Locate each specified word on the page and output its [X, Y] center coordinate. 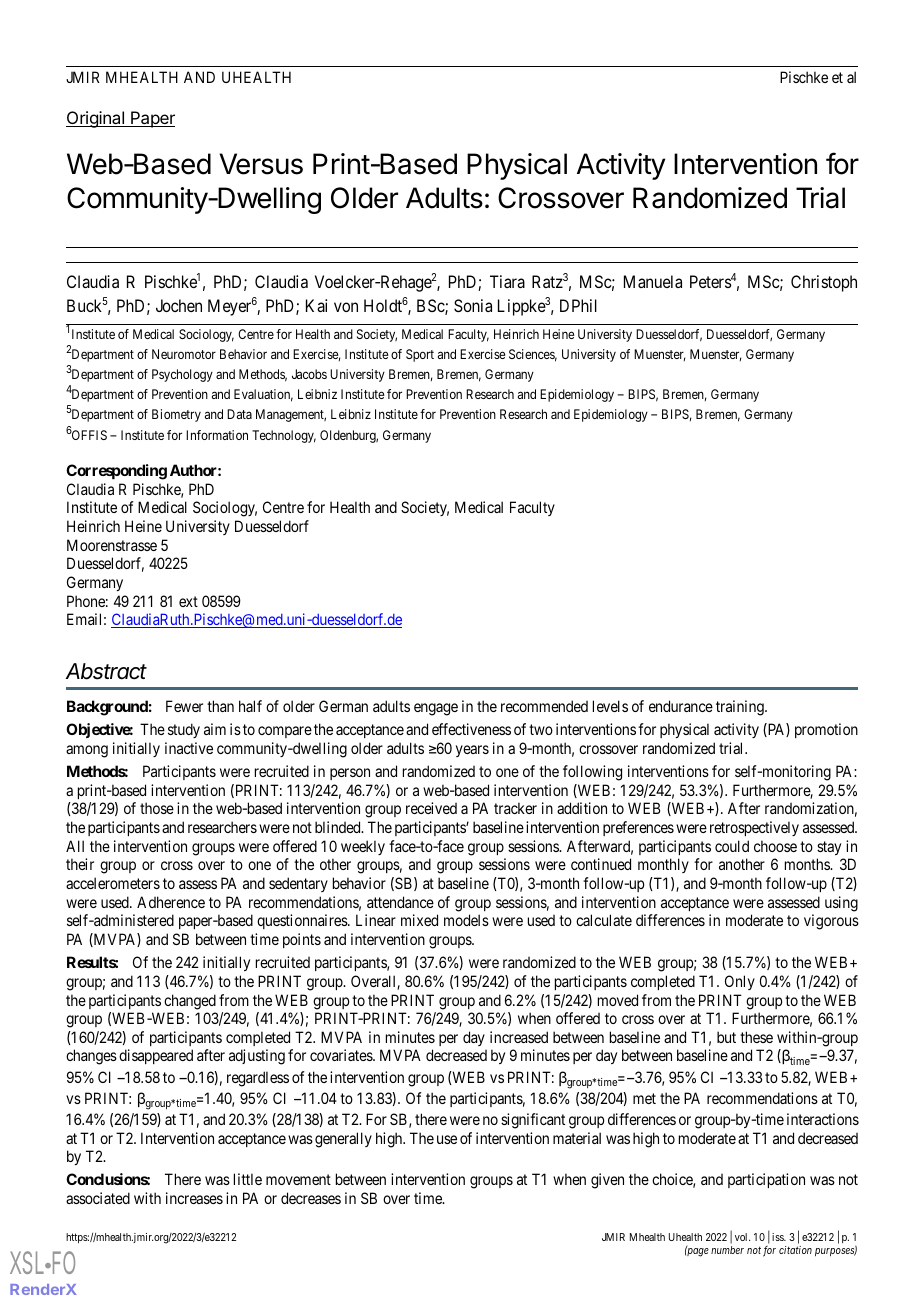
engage [436, 709]
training [741, 708]
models [466, 920]
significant [533, 1121]
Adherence [171, 902]
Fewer [184, 706]
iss [779, 1237]
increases [194, 1198]
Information [217, 435]
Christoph [824, 283]
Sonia [473, 305]
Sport [420, 355]
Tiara [507, 281]
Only [740, 982]
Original [96, 119]
